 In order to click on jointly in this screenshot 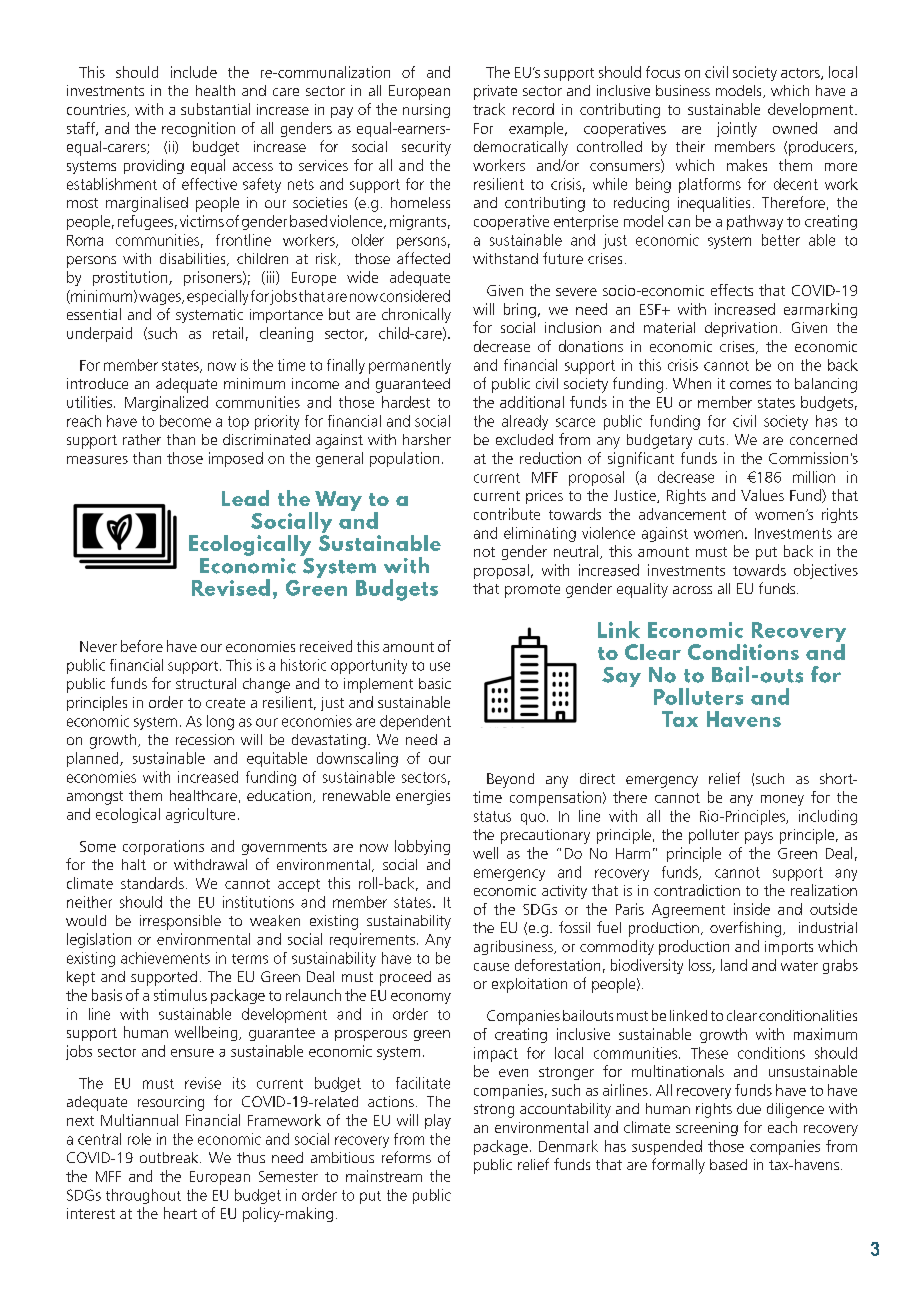, I will do `click(737, 129)`.
